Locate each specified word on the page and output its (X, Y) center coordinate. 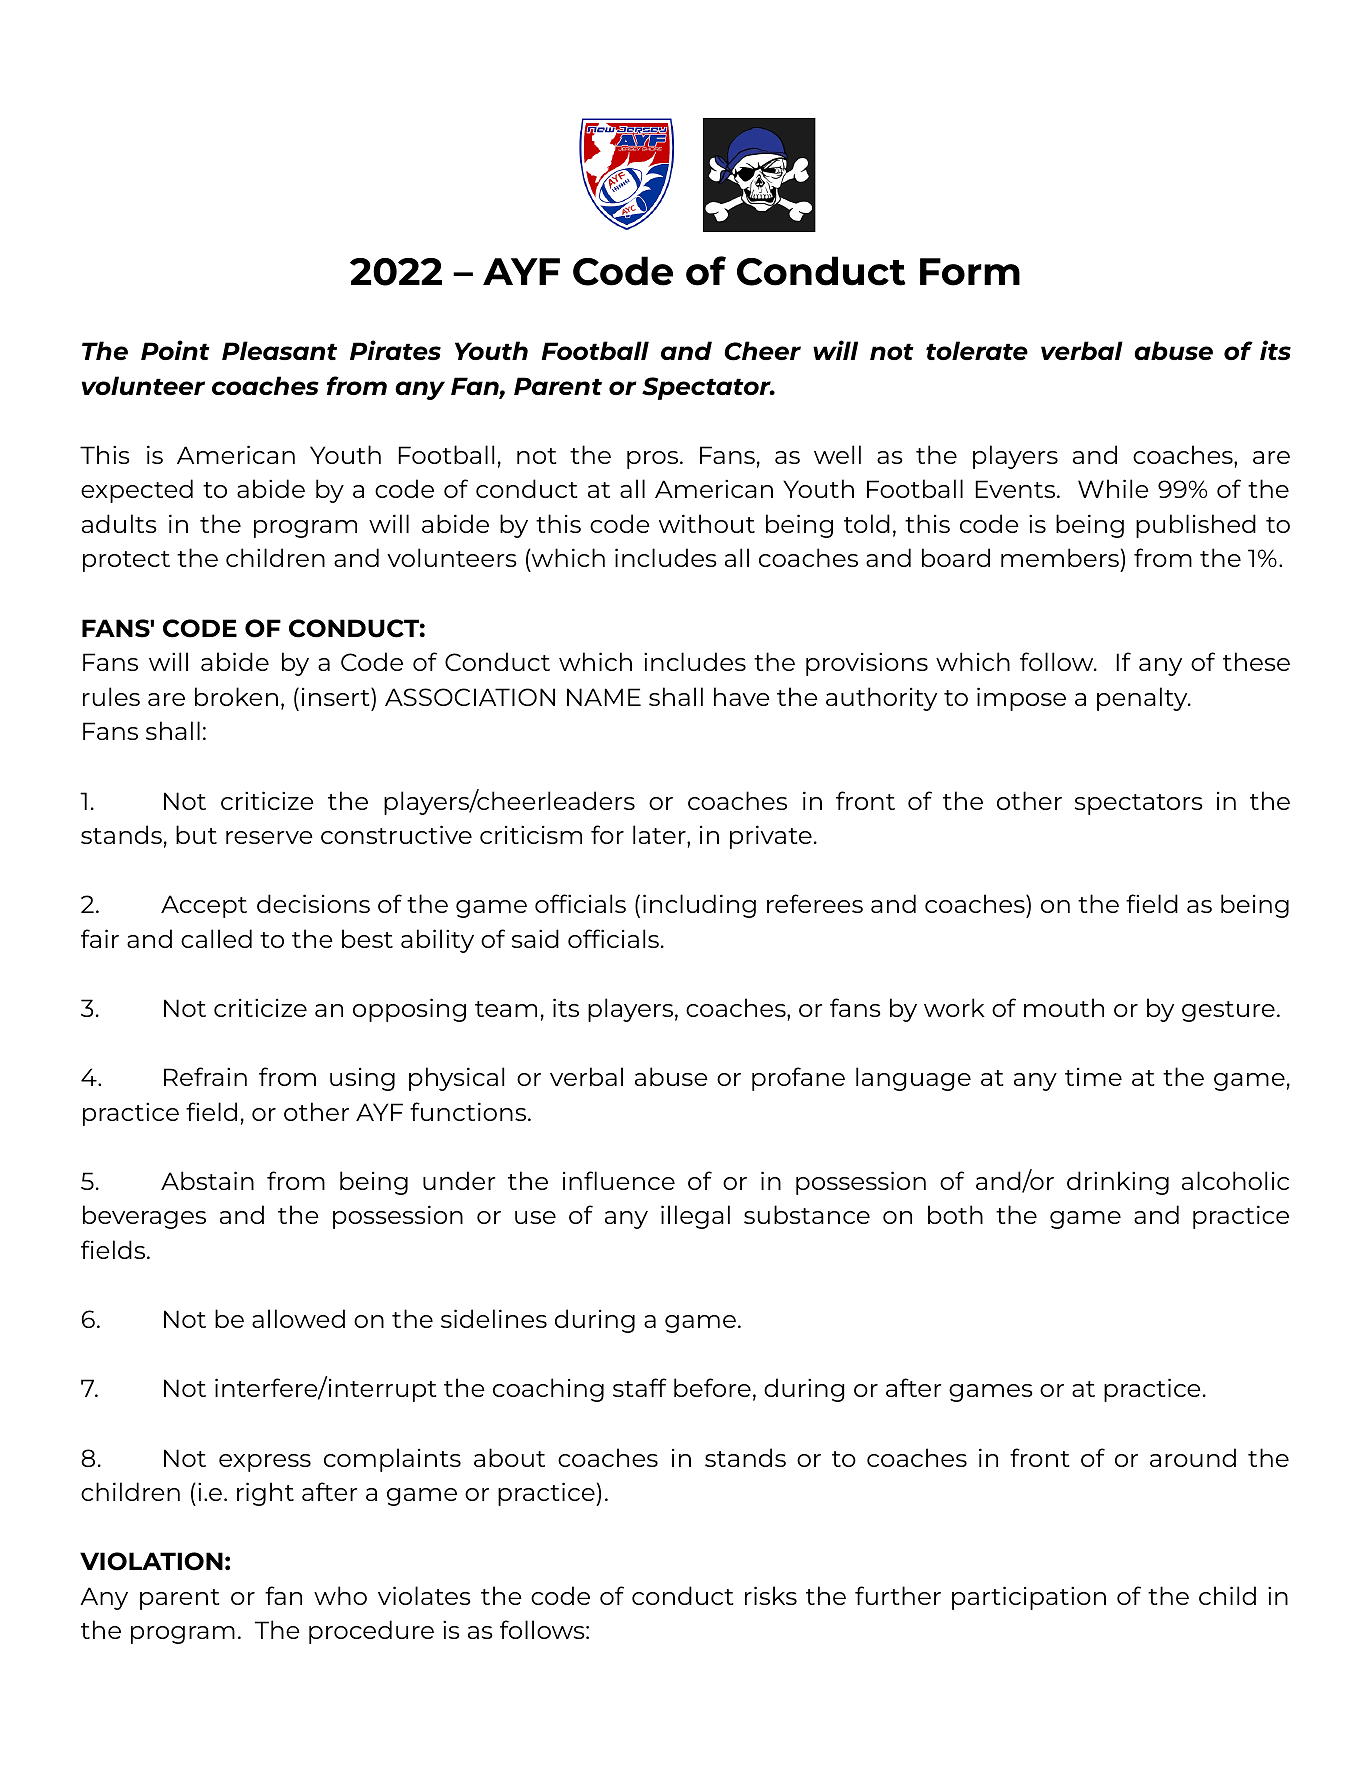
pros (654, 460)
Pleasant (279, 350)
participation (1029, 1598)
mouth (1064, 1007)
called (216, 938)
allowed (298, 1318)
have (742, 696)
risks (771, 1595)
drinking (1118, 1183)
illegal (695, 1217)
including (699, 906)
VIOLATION (151, 1561)
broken (236, 696)
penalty (1143, 699)
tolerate (977, 350)
